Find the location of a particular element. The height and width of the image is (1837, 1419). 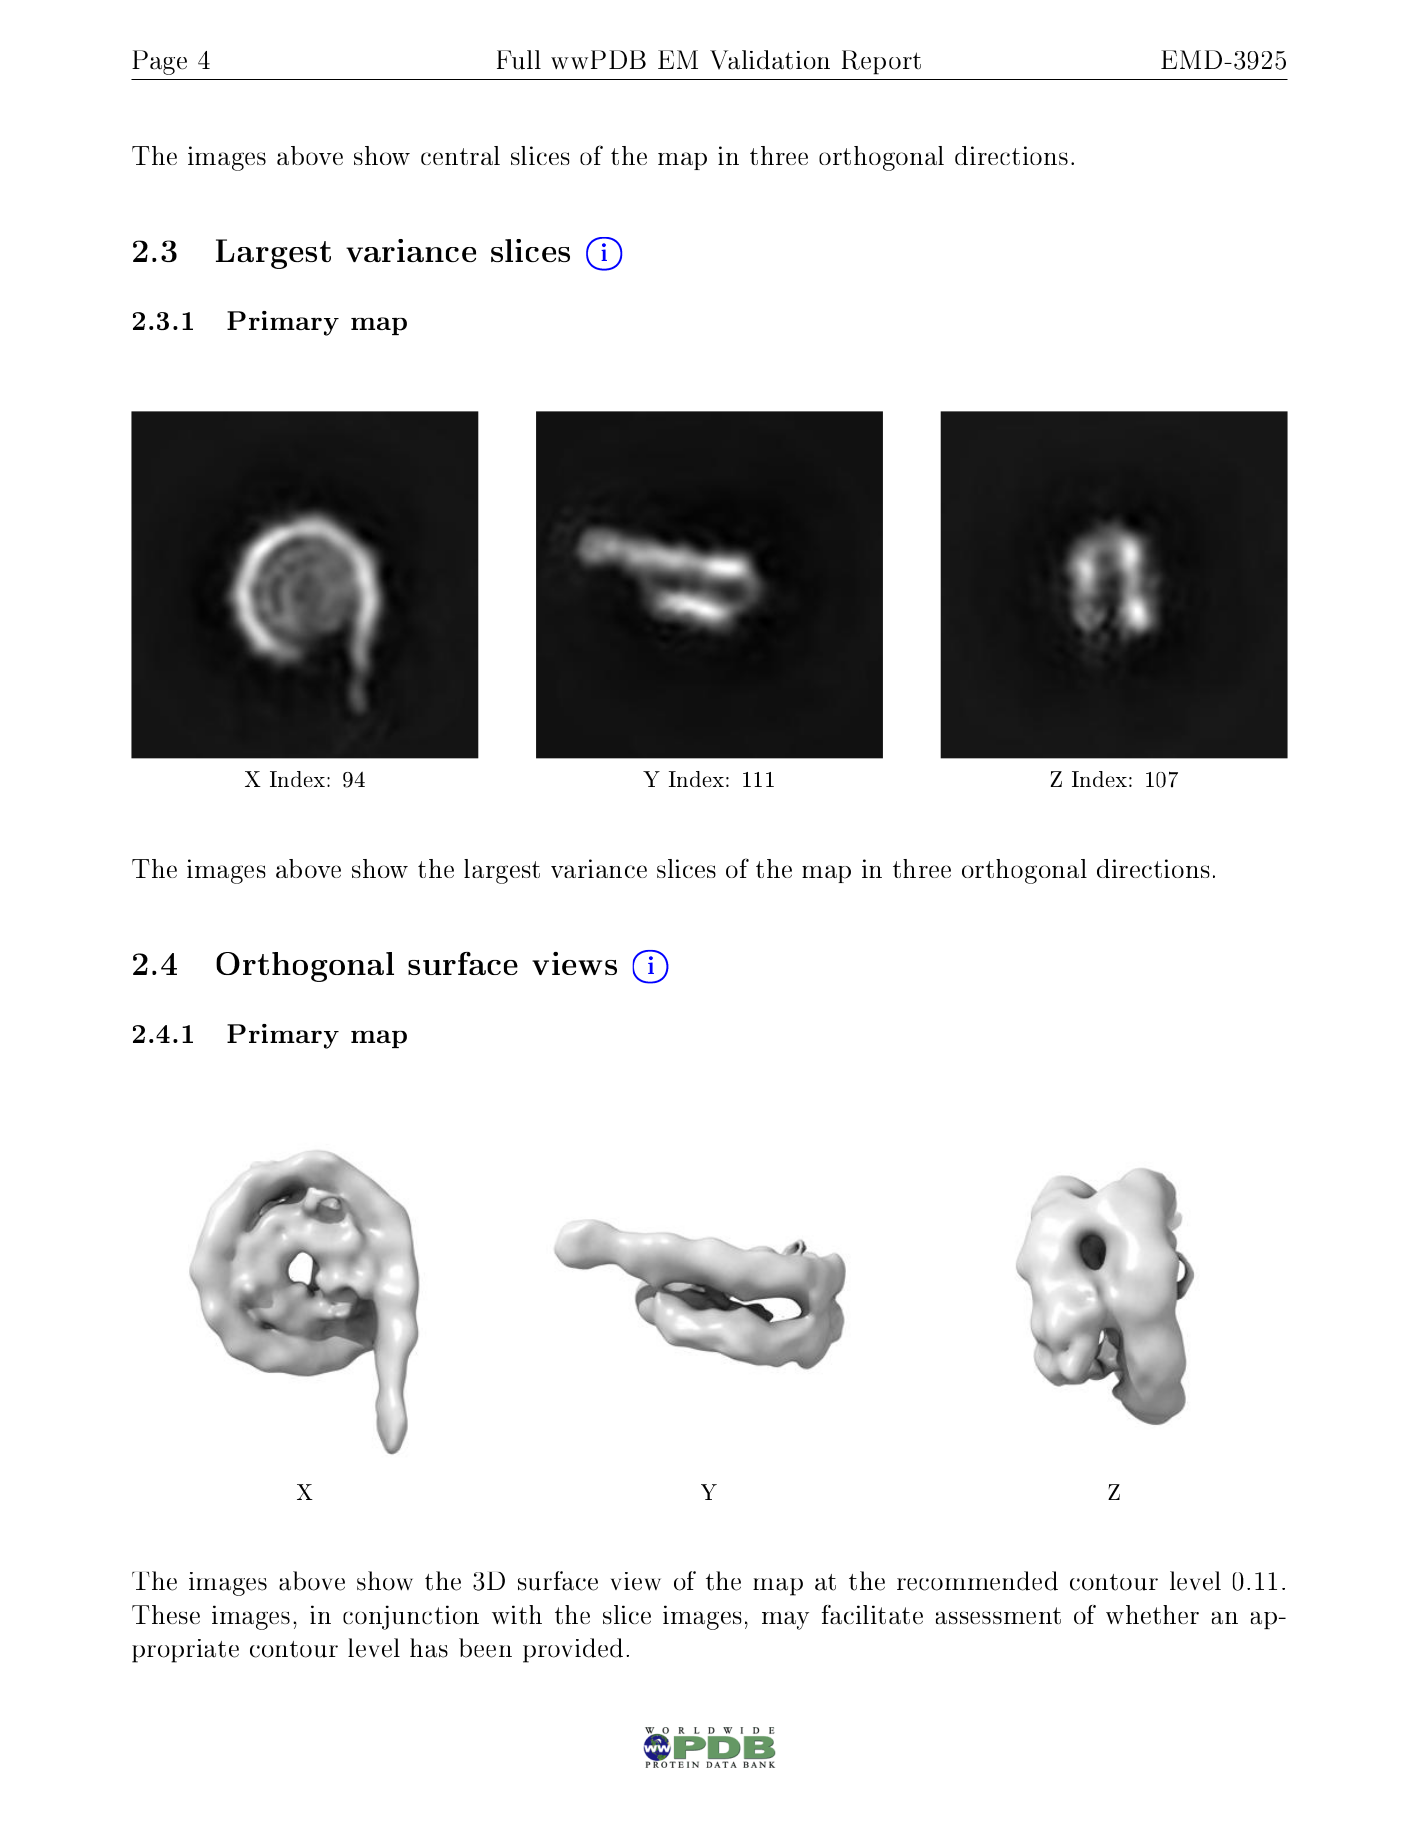

may is located at coordinates (785, 1621).
